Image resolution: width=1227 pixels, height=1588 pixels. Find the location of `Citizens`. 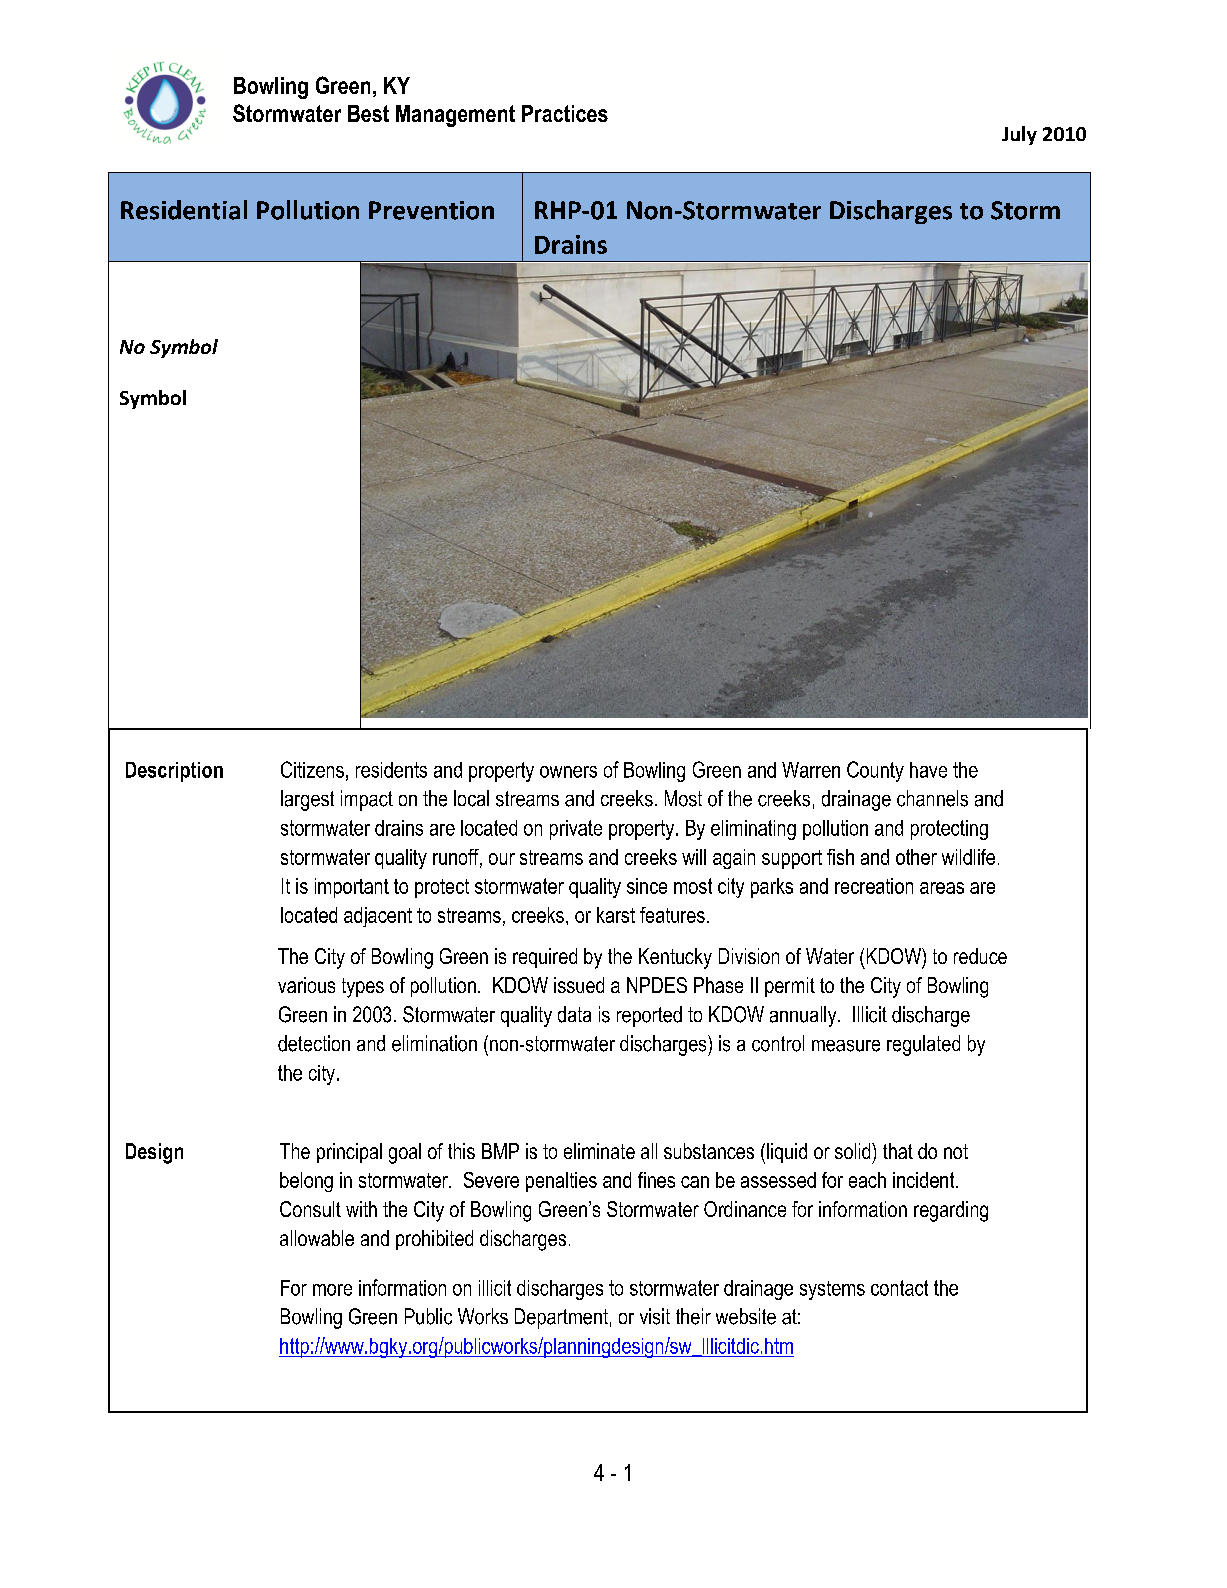

Citizens is located at coordinates (312, 769).
